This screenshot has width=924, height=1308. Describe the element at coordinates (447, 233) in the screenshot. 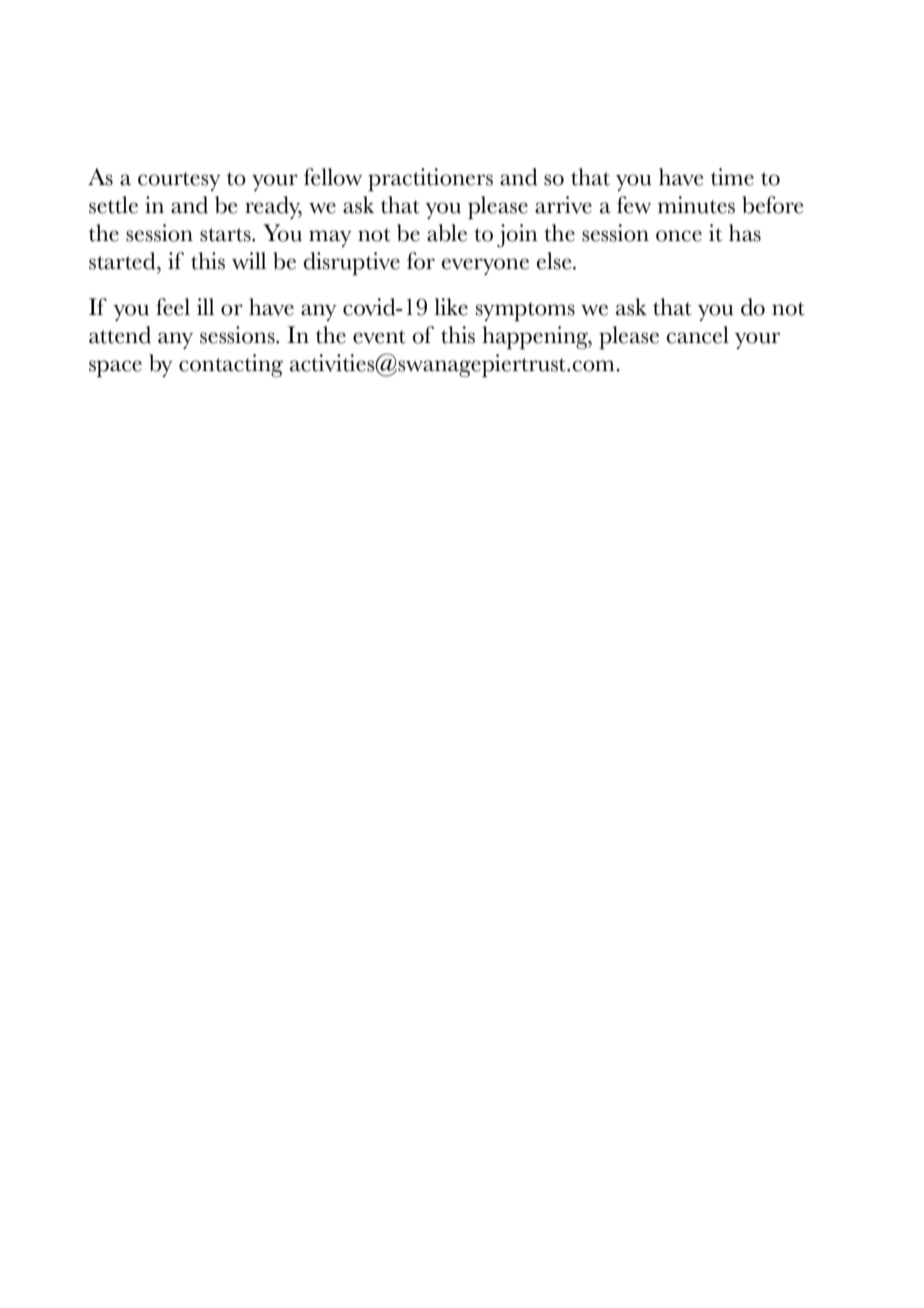

I see `able` at that location.
